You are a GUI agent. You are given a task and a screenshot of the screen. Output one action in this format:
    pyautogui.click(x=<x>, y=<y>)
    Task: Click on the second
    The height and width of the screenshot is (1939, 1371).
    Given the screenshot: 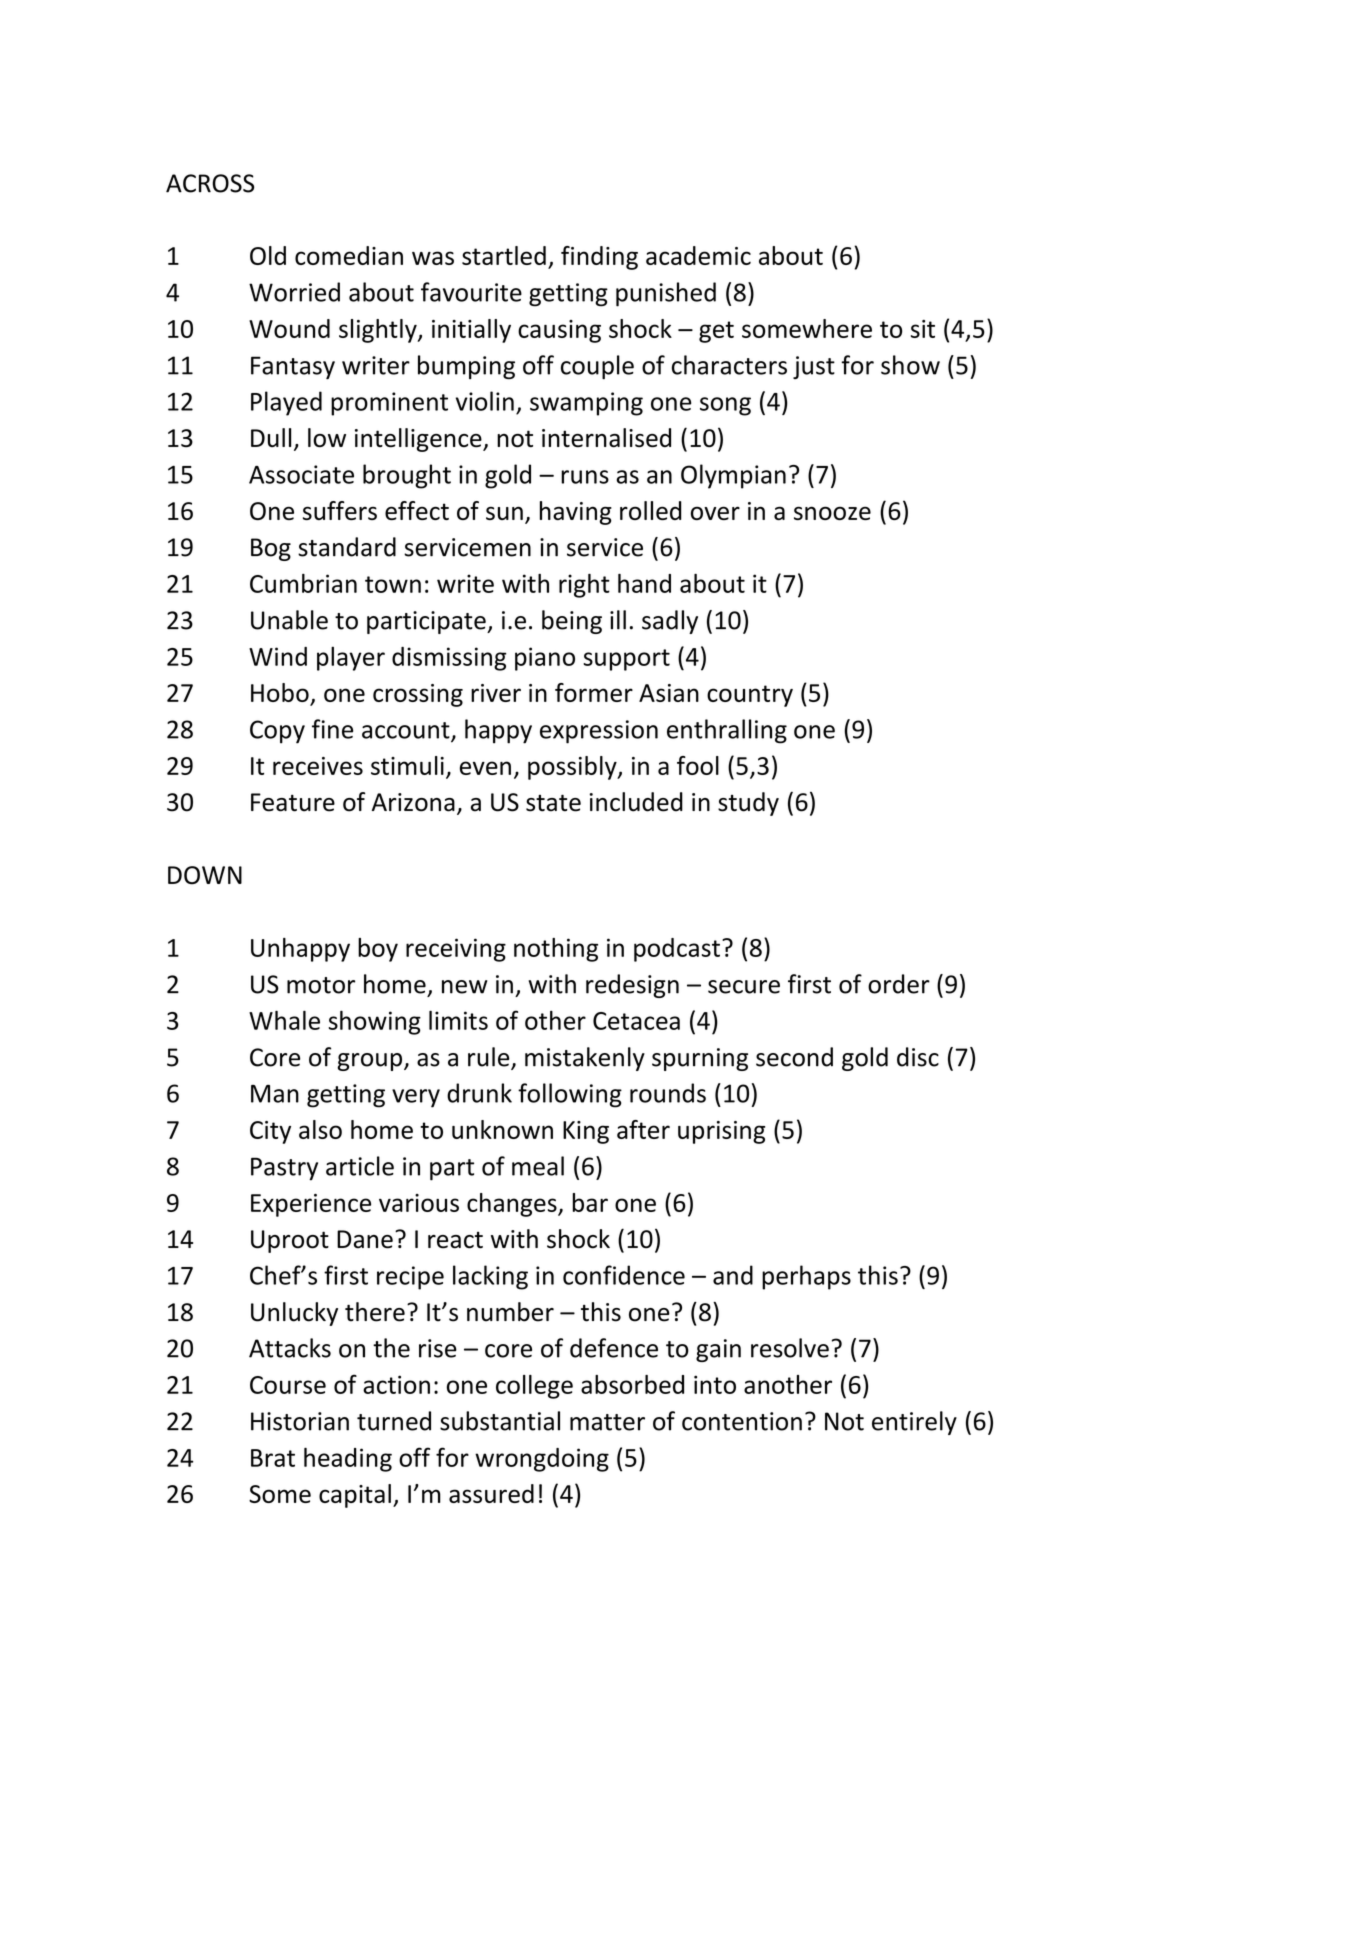 What is the action you would take?
    pyautogui.click(x=794, y=1057)
